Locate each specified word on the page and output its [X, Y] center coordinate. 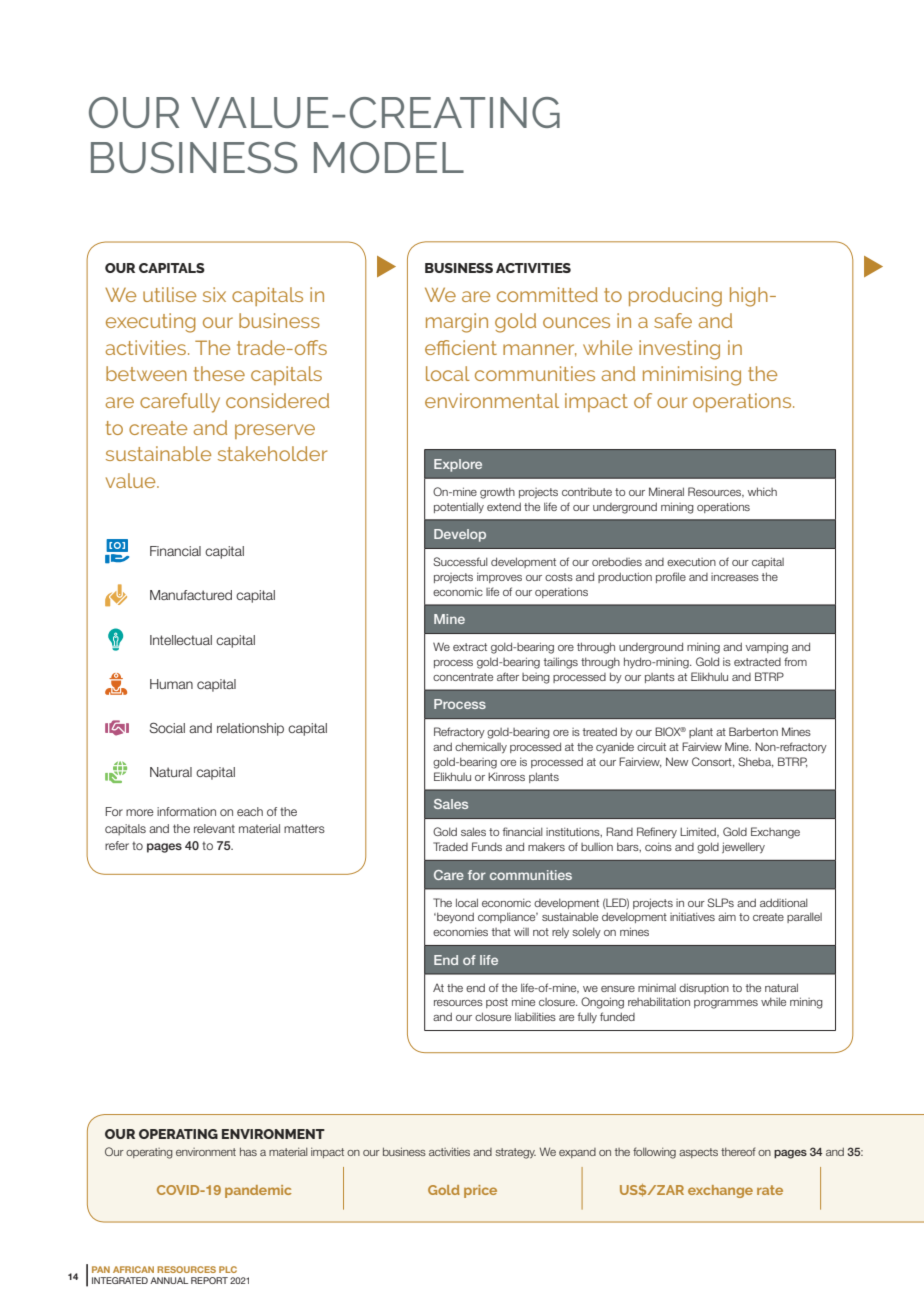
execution [691, 562]
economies [460, 932]
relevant [214, 828]
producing [675, 297]
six [214, 294]
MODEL [389, 157]
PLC [228, 1269]
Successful [460, 561]
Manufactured [191, 595]
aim [727, 916]
